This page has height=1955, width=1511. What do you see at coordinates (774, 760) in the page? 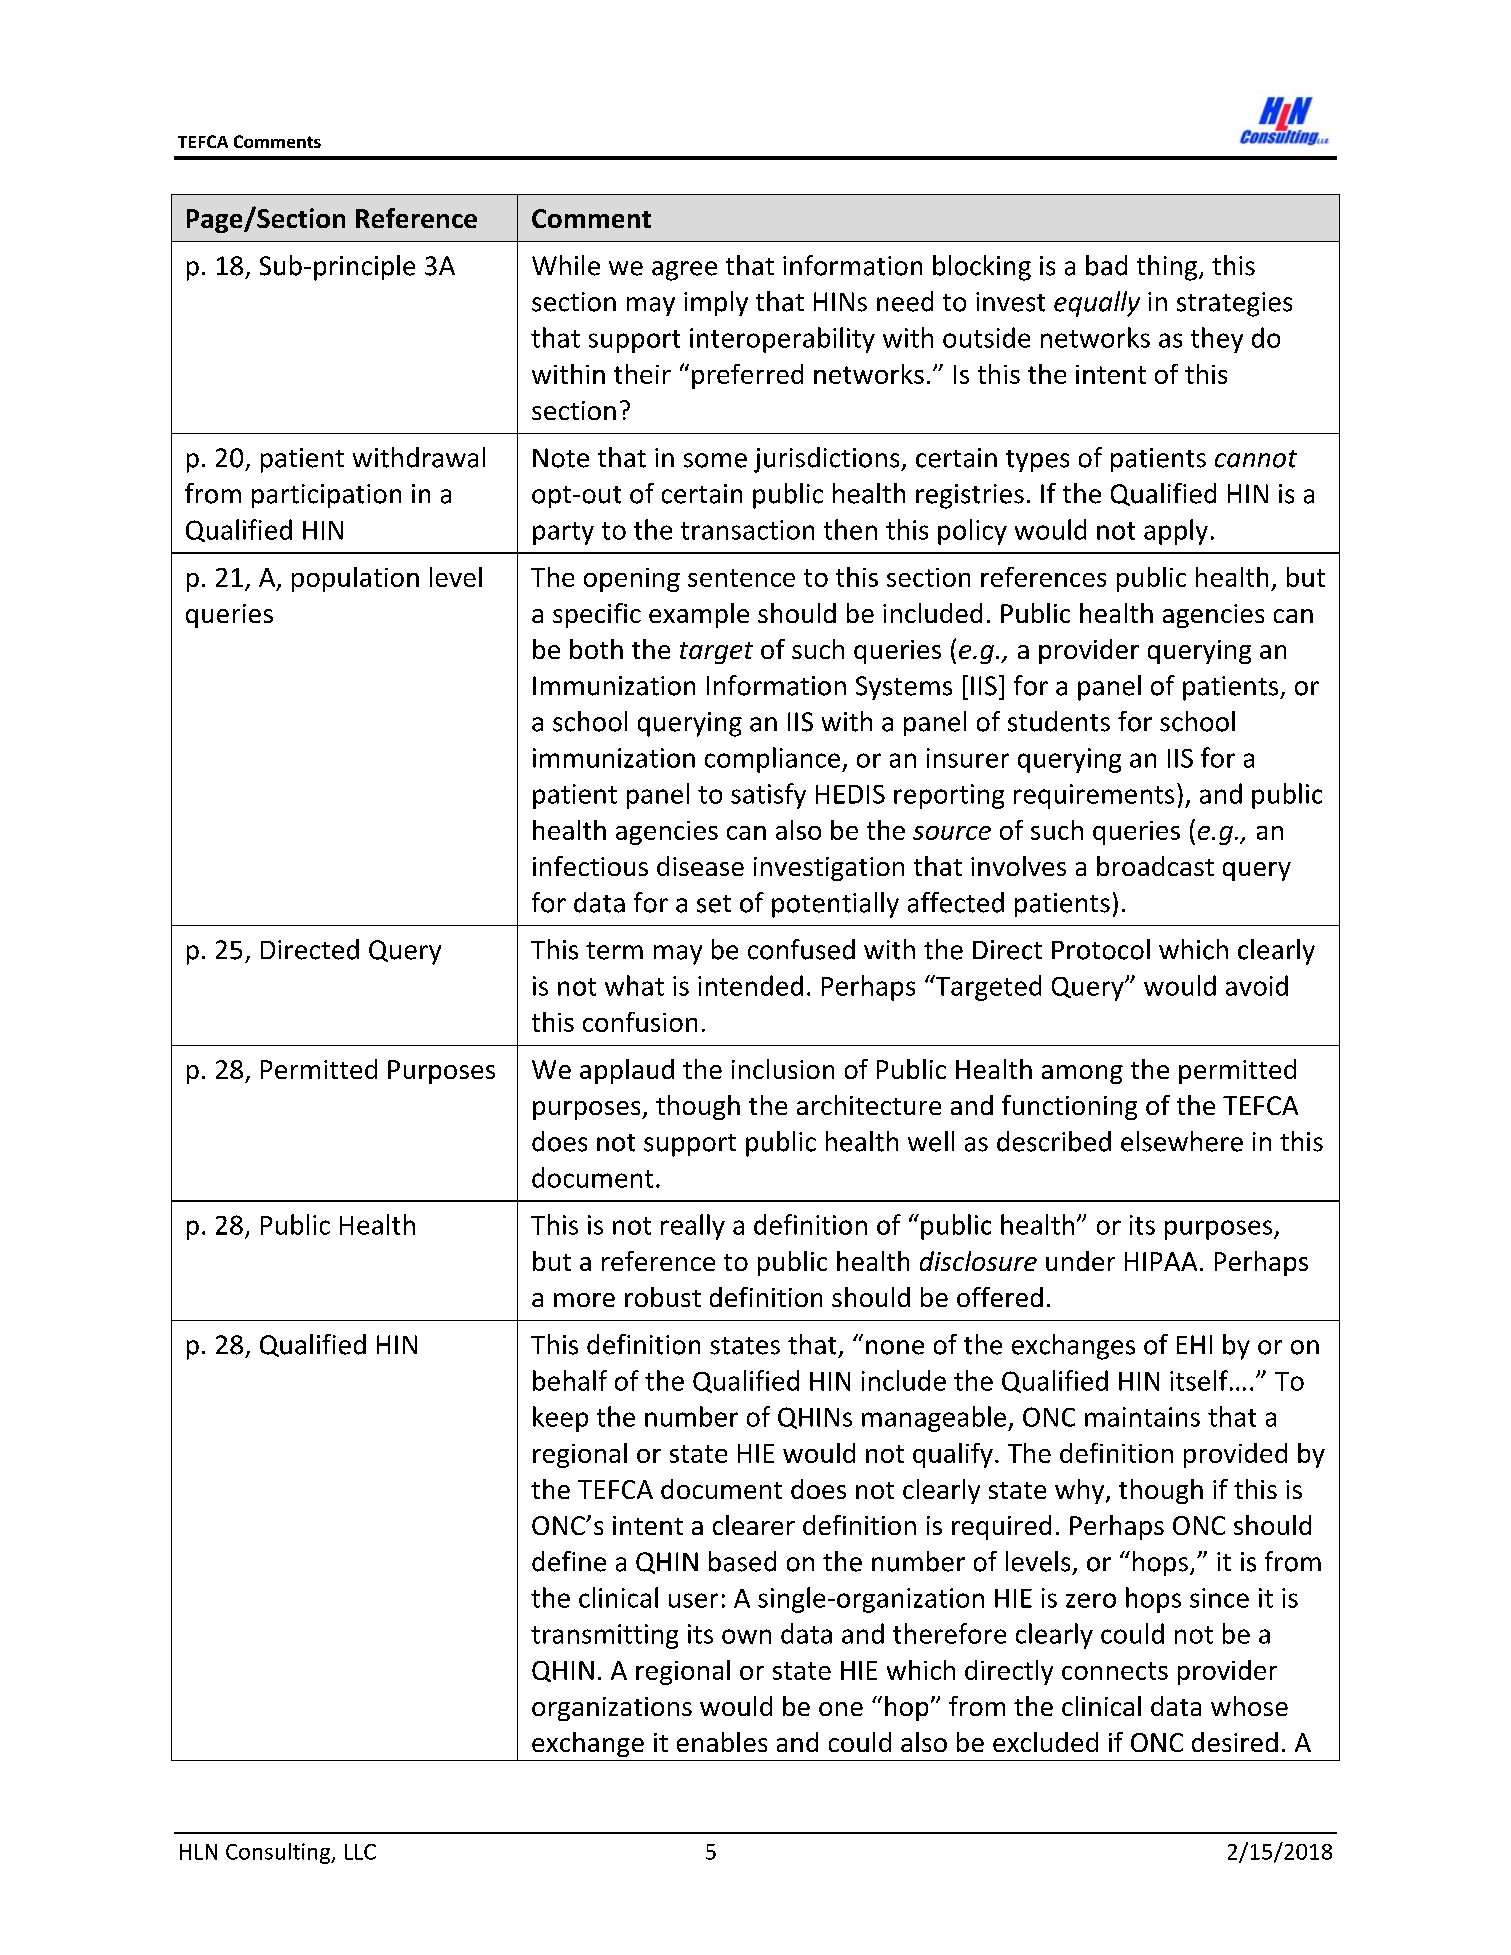
I see `compliance` at bounding box center [774, 760].
